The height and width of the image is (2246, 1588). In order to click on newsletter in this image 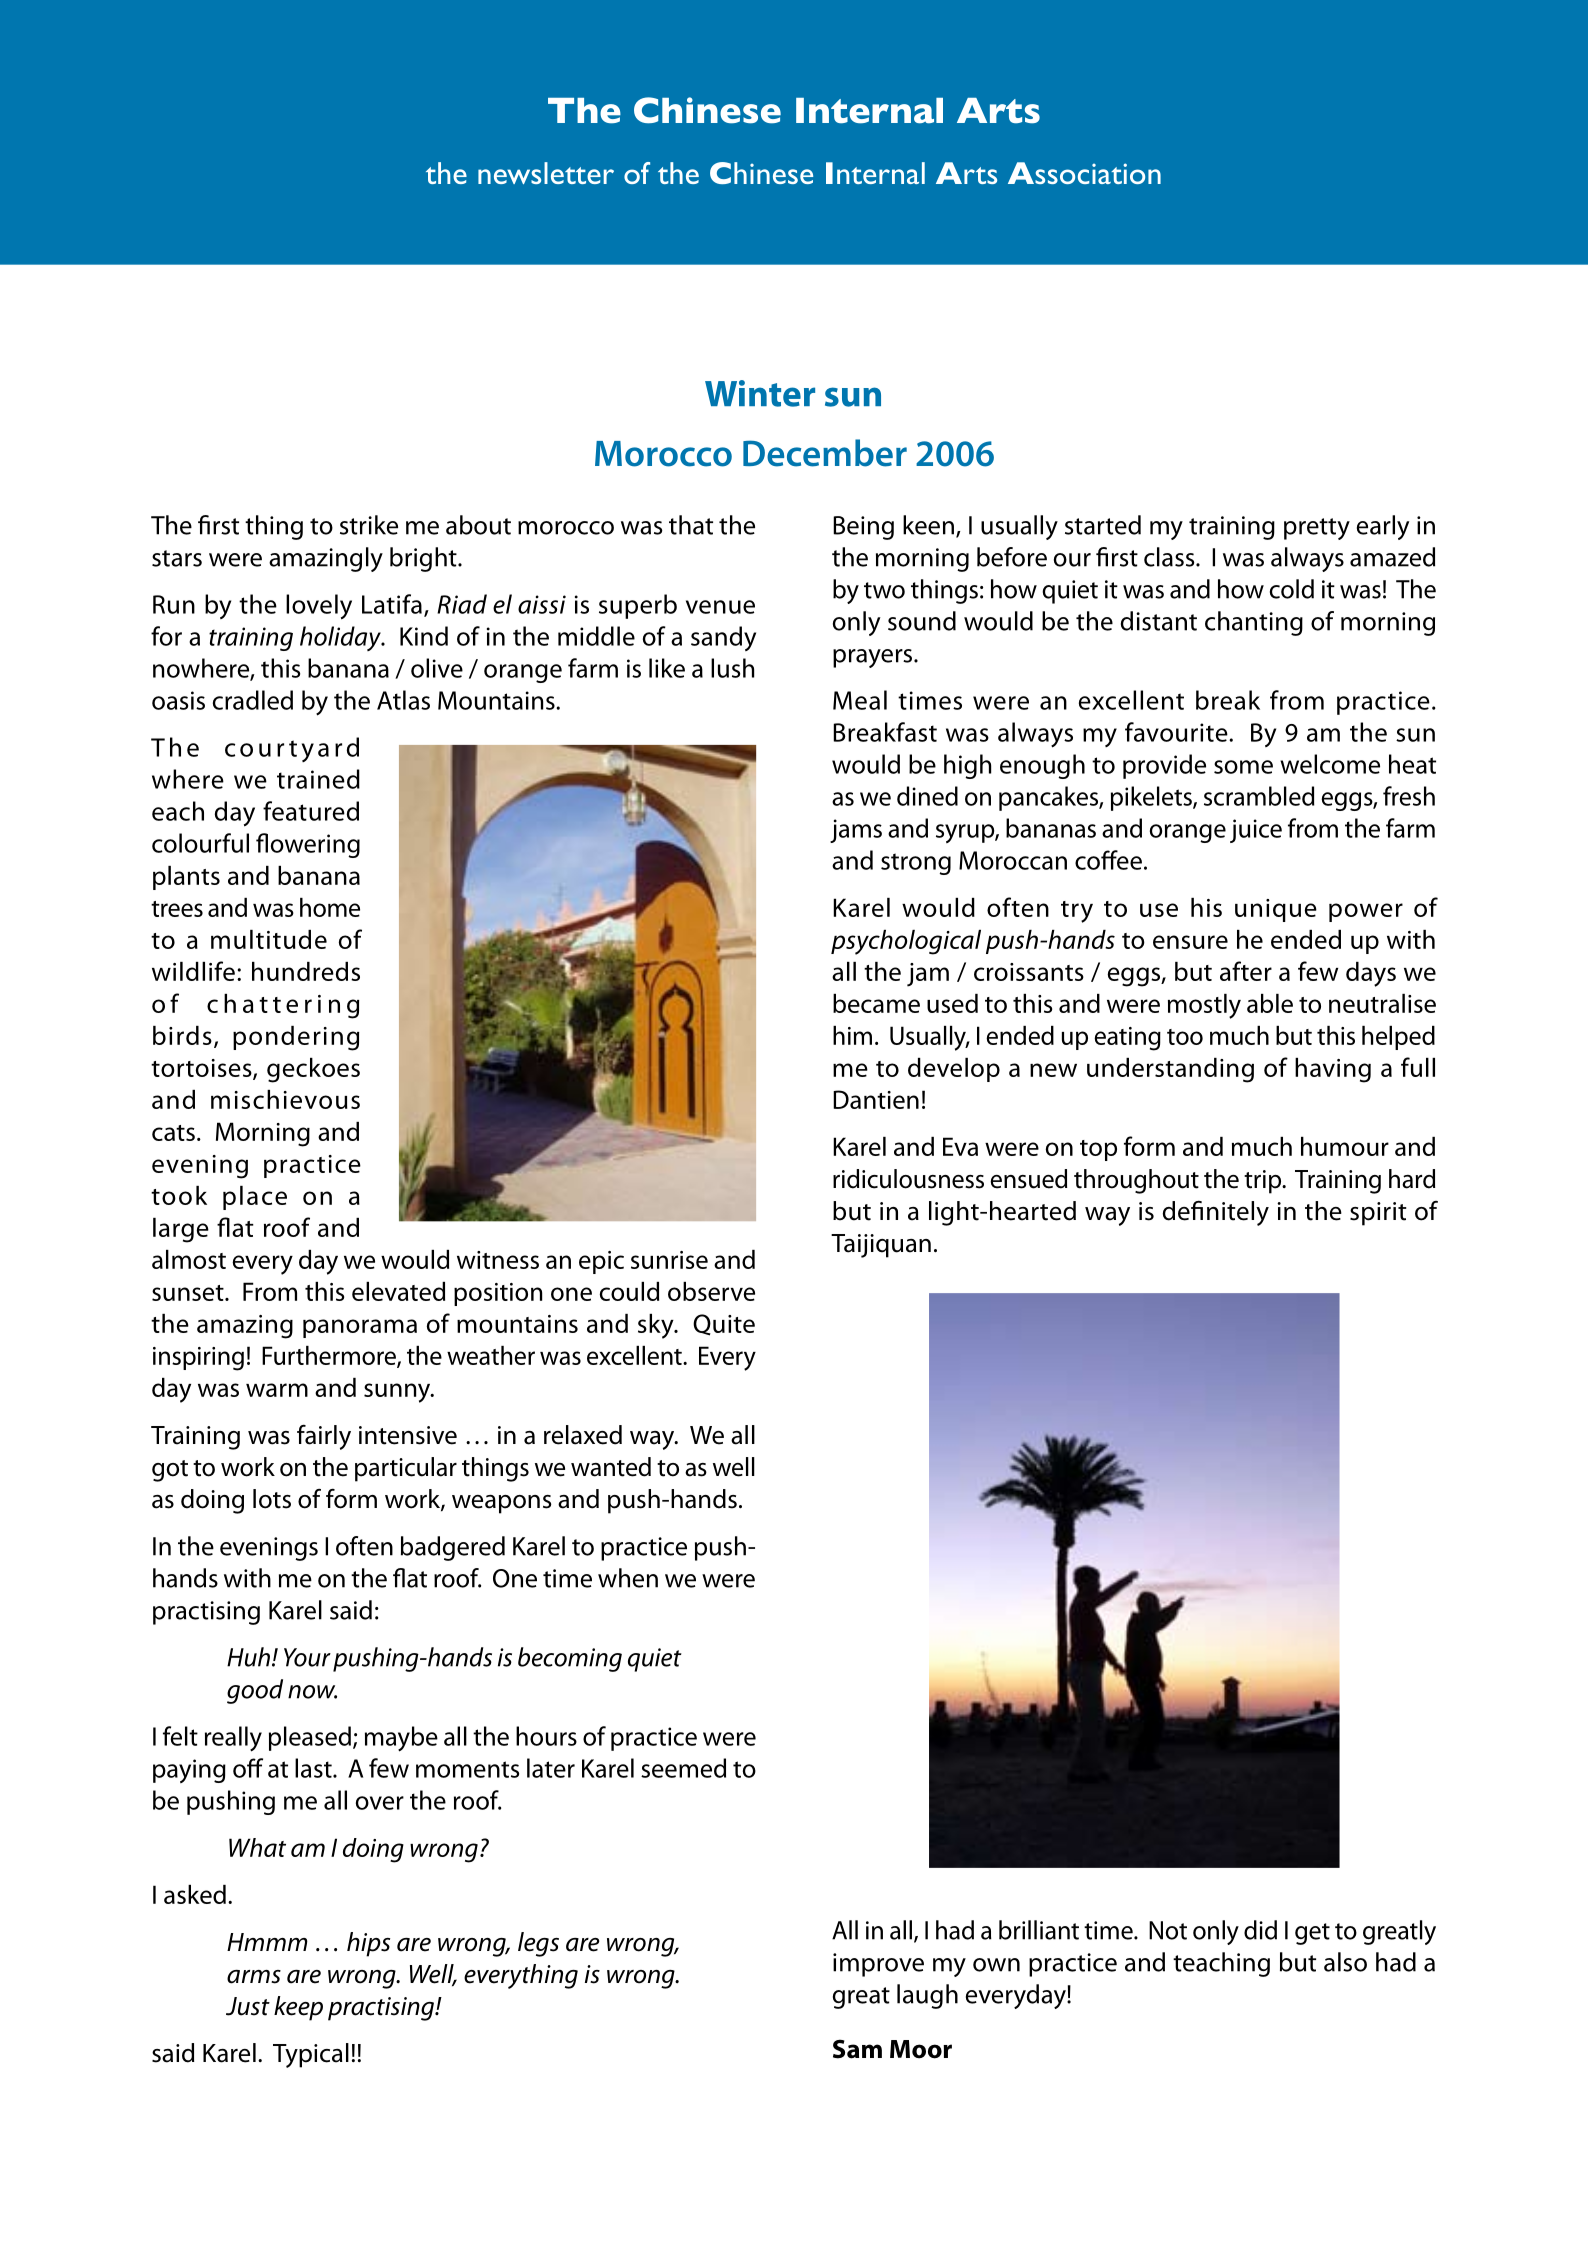, I will do `click(546, 173)`.
